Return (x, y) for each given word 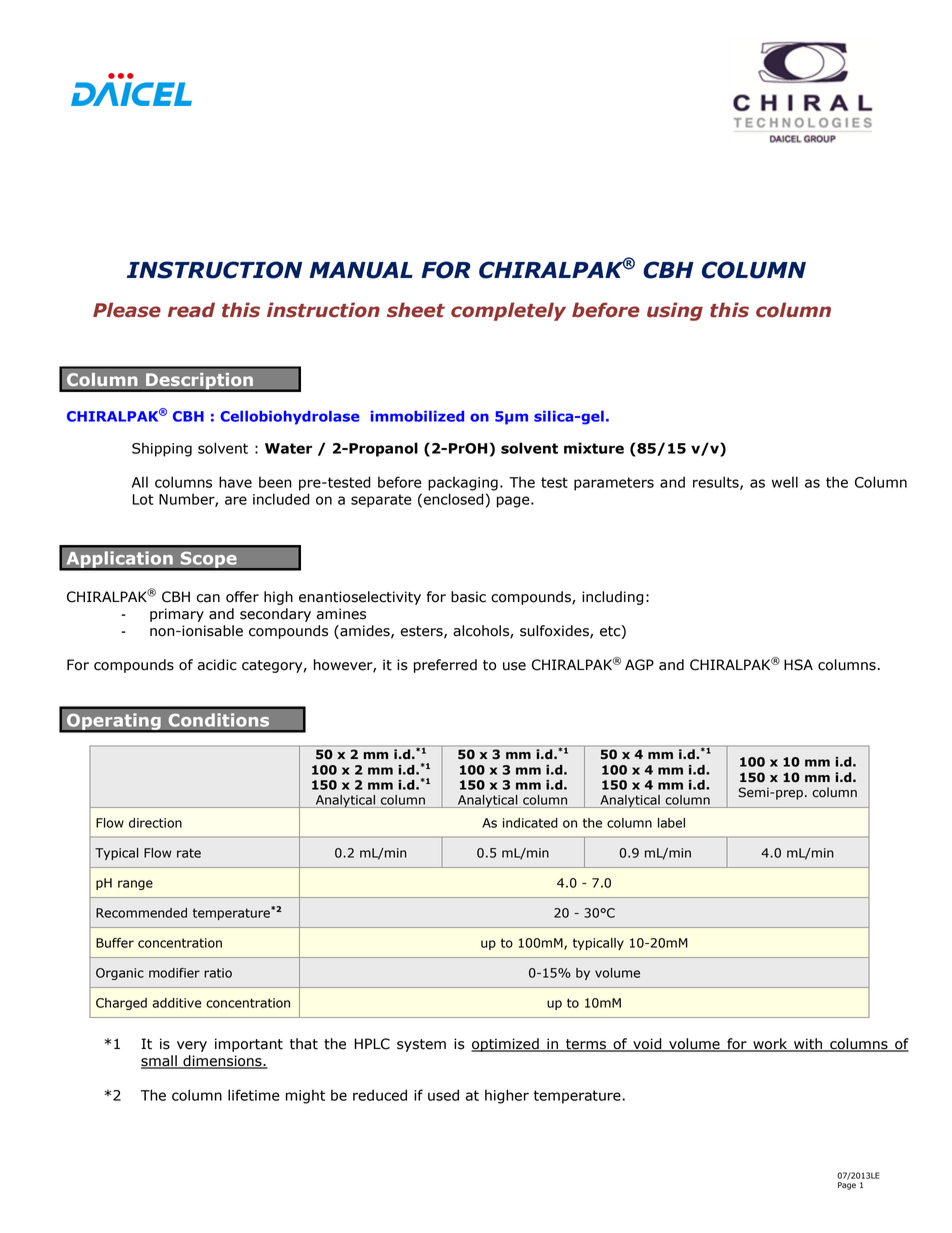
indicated (530, 823)
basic (468, 597)
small (160, 1062)
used (443, 1095)
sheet (416, 310)
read (191, 310)
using (675, 311)
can (208, 598)
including (613, 598)
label (671, 823)
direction (155, 823)
